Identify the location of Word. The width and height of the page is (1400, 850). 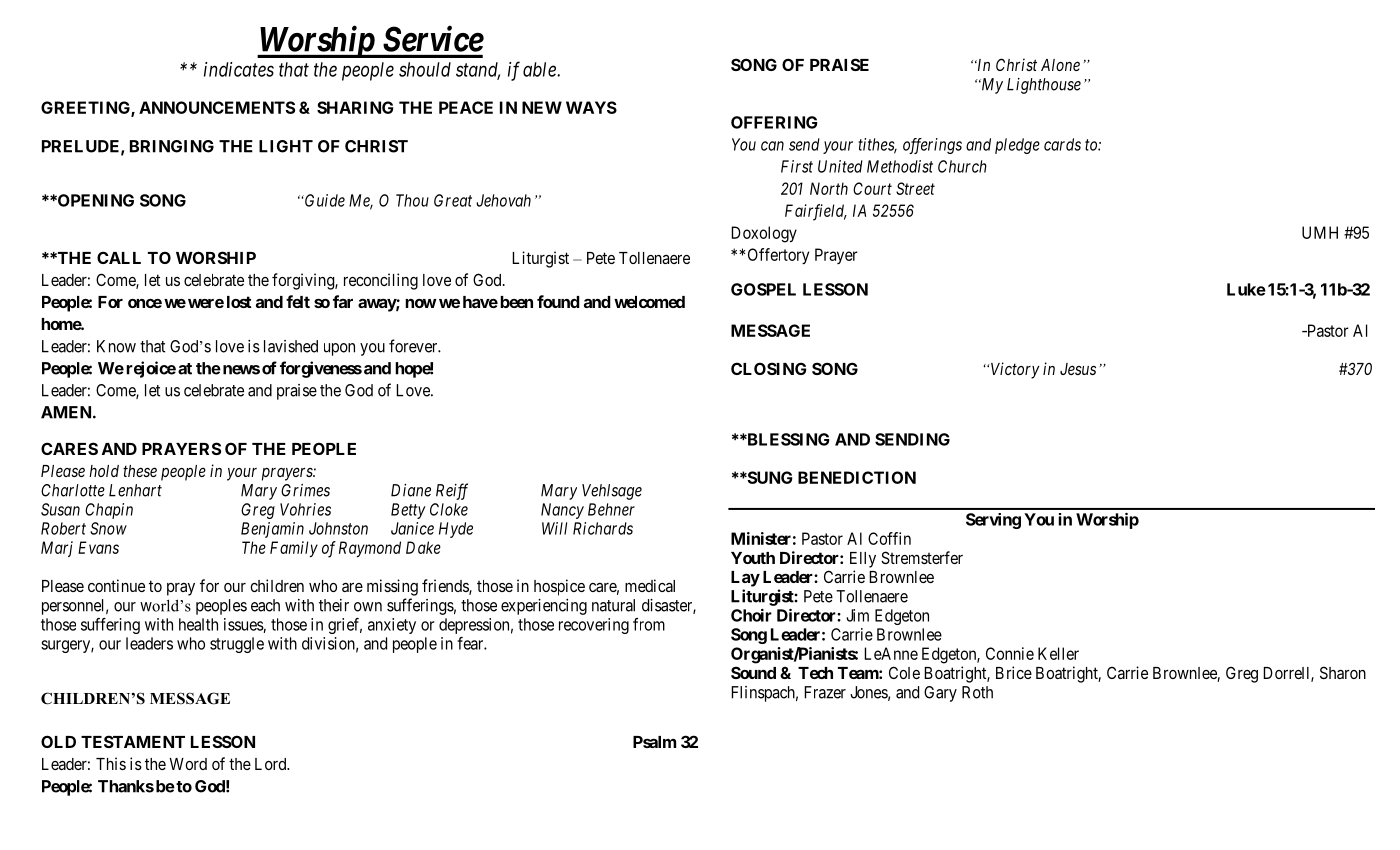
(188, 764).
